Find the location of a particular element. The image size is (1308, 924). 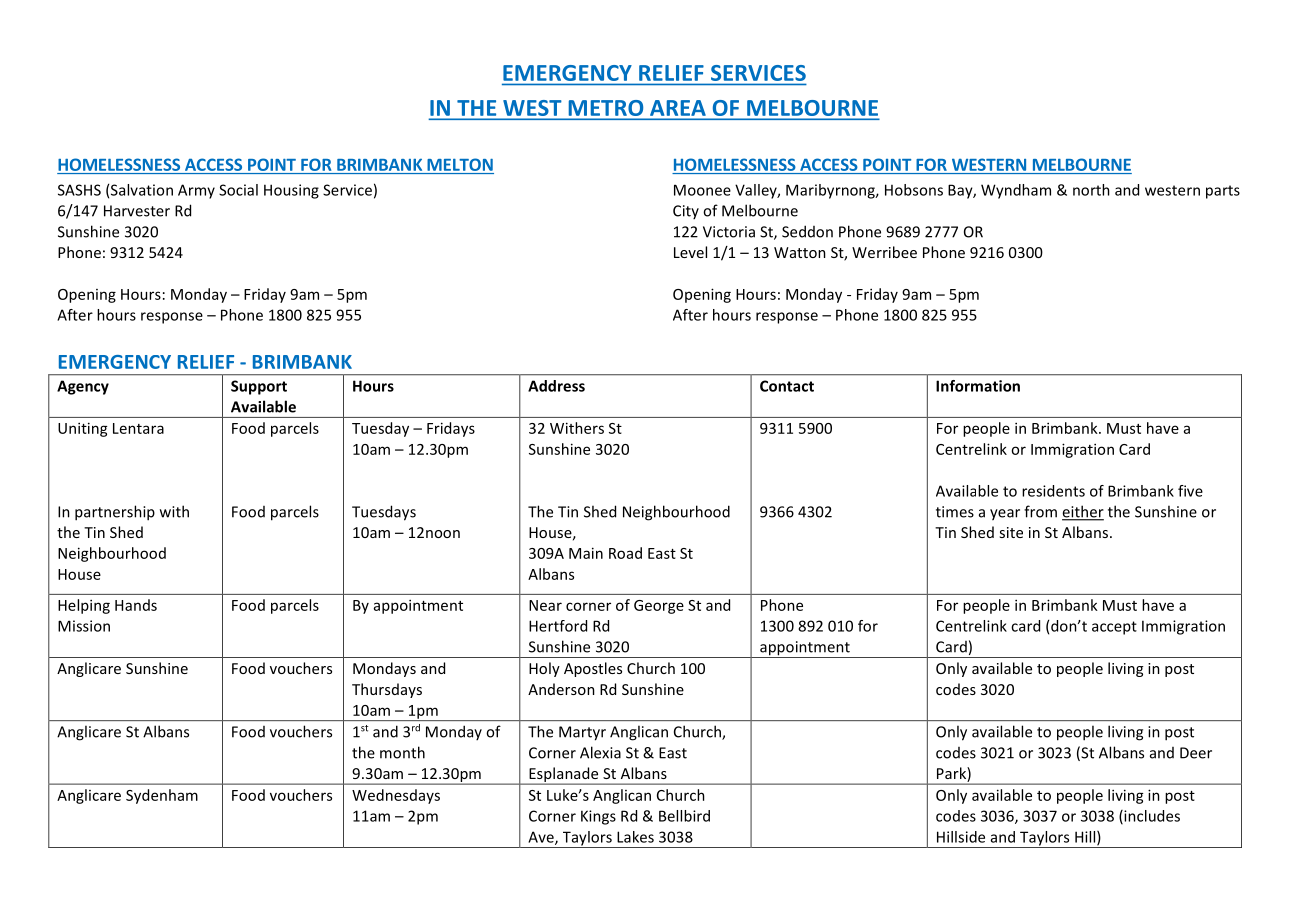

Kings is located at coordinates (598, 817).
